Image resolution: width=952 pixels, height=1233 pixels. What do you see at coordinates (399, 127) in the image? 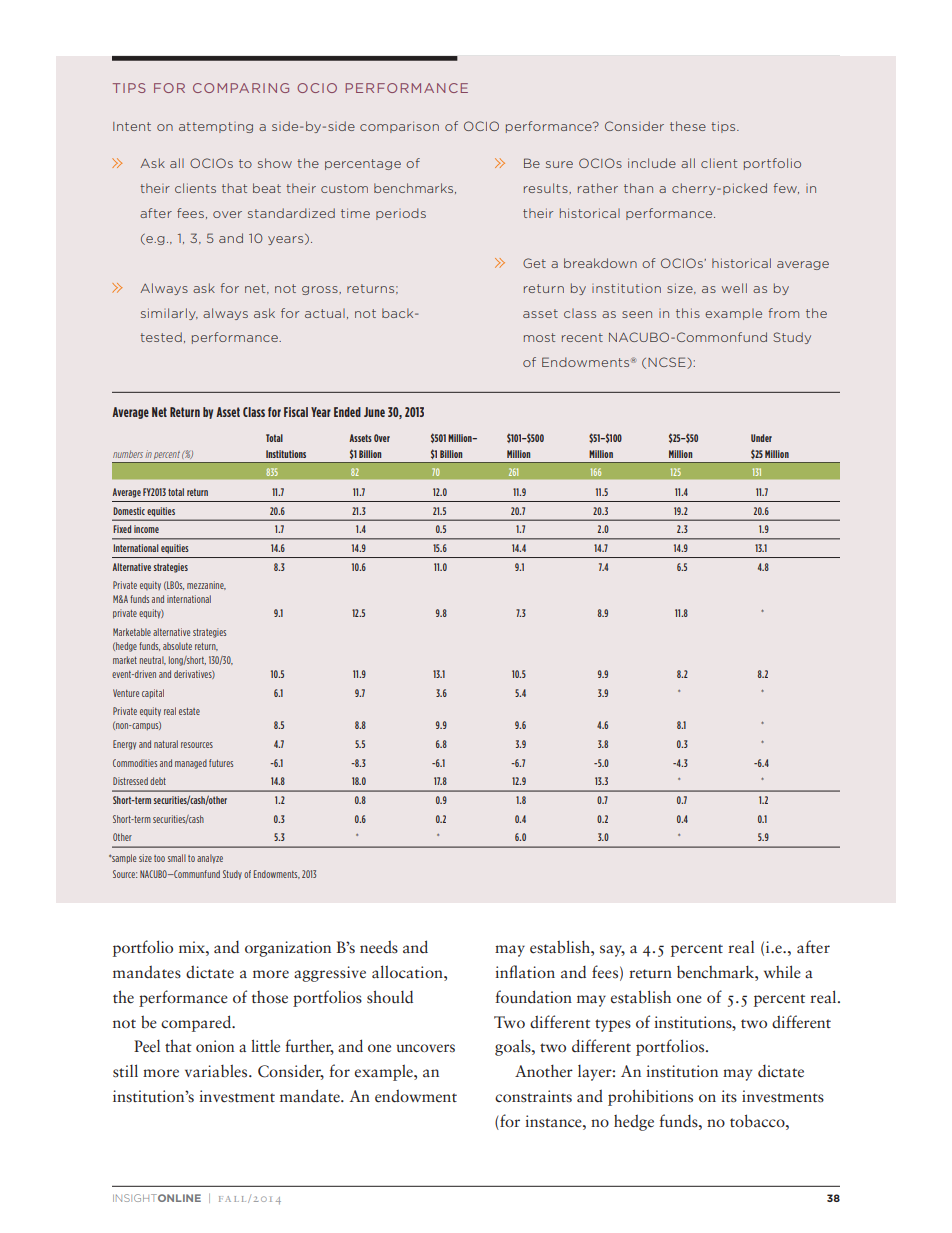
I see `comparison` at bounding box center [399, 127].
